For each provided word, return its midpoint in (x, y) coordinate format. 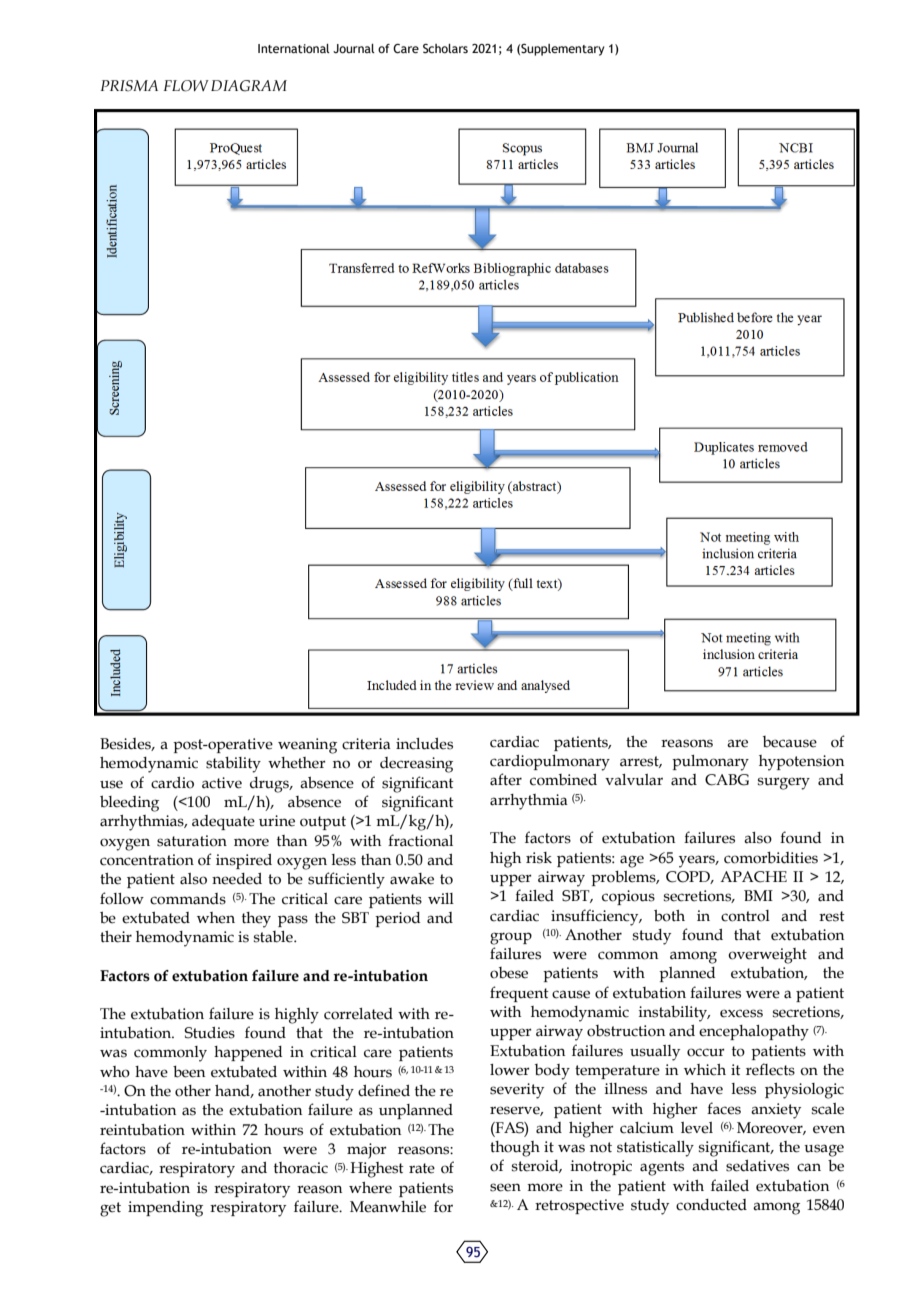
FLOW (186, 86)
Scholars (445, 48)
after (506, 779)
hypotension (801, 763)
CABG (727, 780)
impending (165, 1209)
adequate (223, 822)
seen (505, 1187)
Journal (354, 48)
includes (424, 744)
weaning (307, 746)
